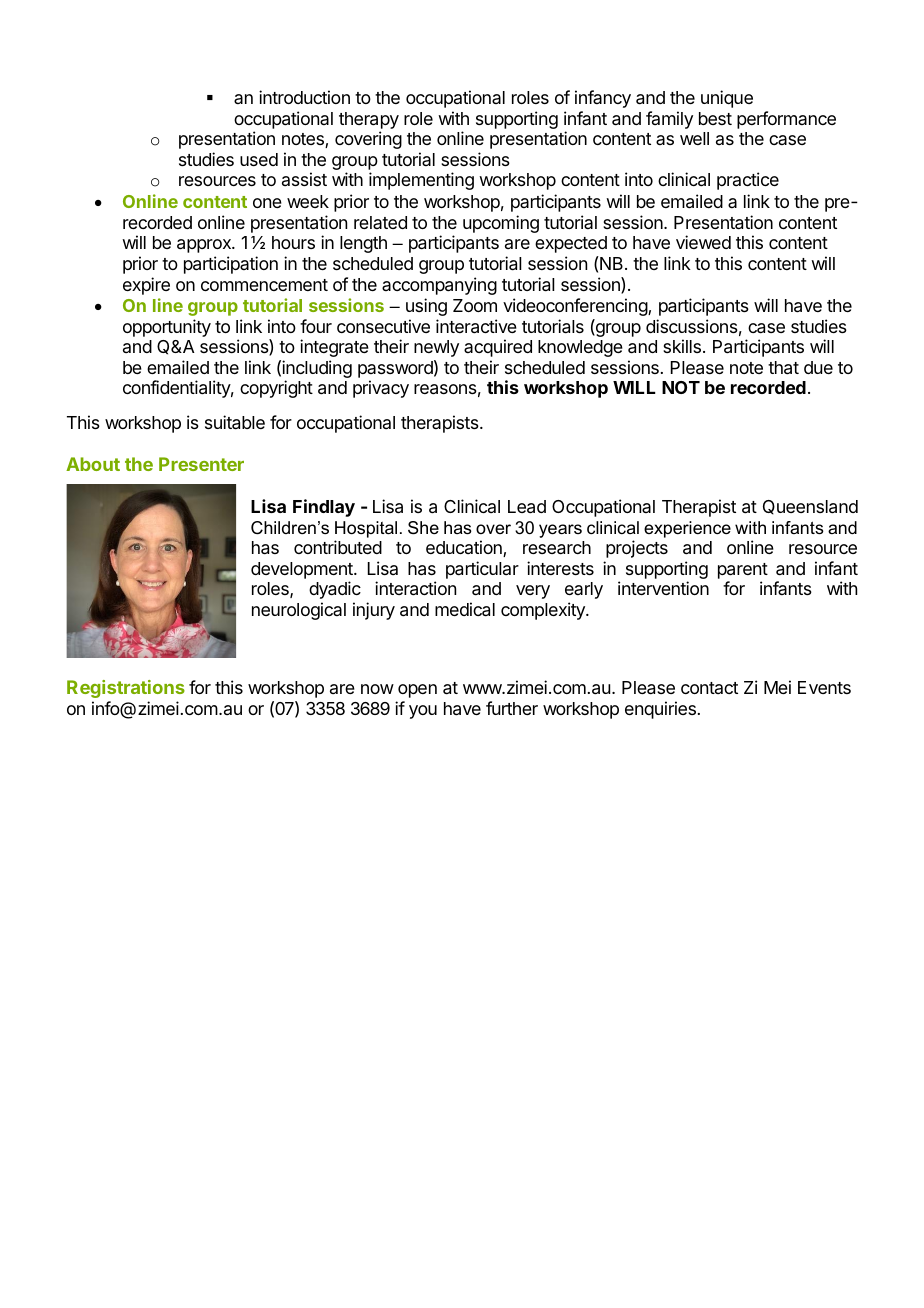  Describe the element at coordinates (417, 691) in the page. I see `open` at that location.
